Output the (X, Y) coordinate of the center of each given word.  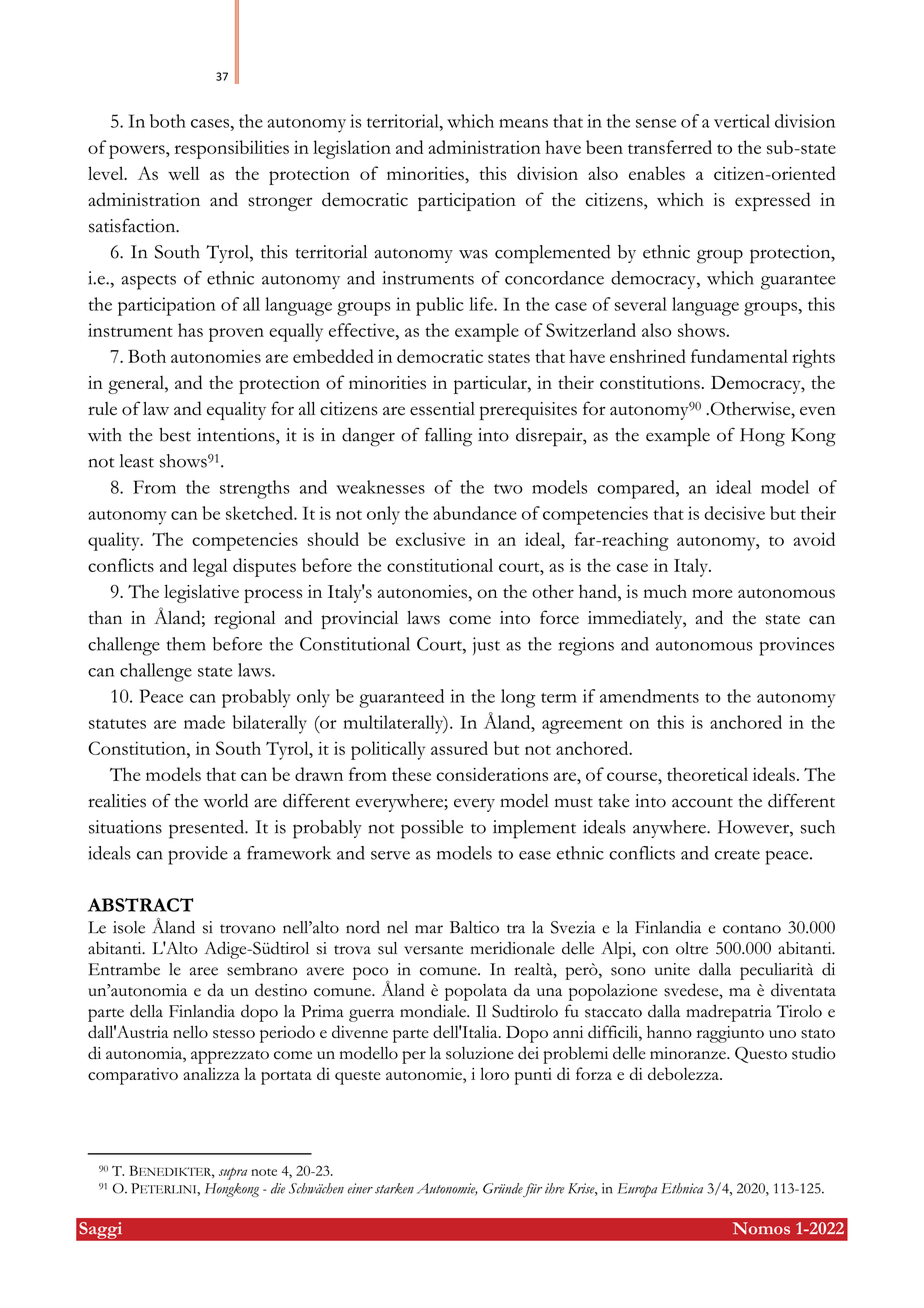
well (183, 173)
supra (233, 1173)
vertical (742, 121)
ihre (555, 1188)
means (523, 123)
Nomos (761, 1228)
